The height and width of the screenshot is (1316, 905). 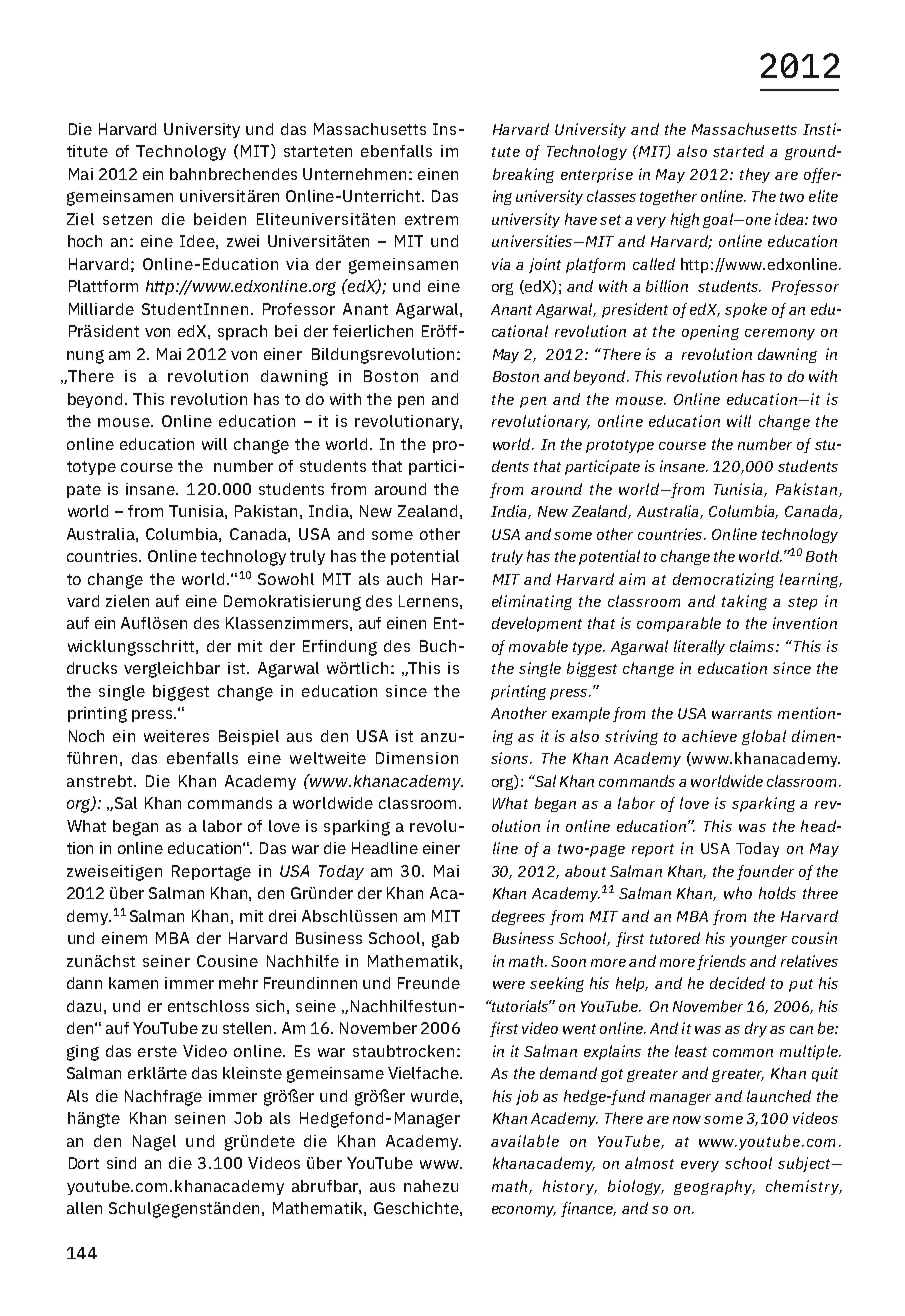 What do you see at coordinates (755, 175) in the screenshot?
I see `they` at bounding box center [755, 175].
